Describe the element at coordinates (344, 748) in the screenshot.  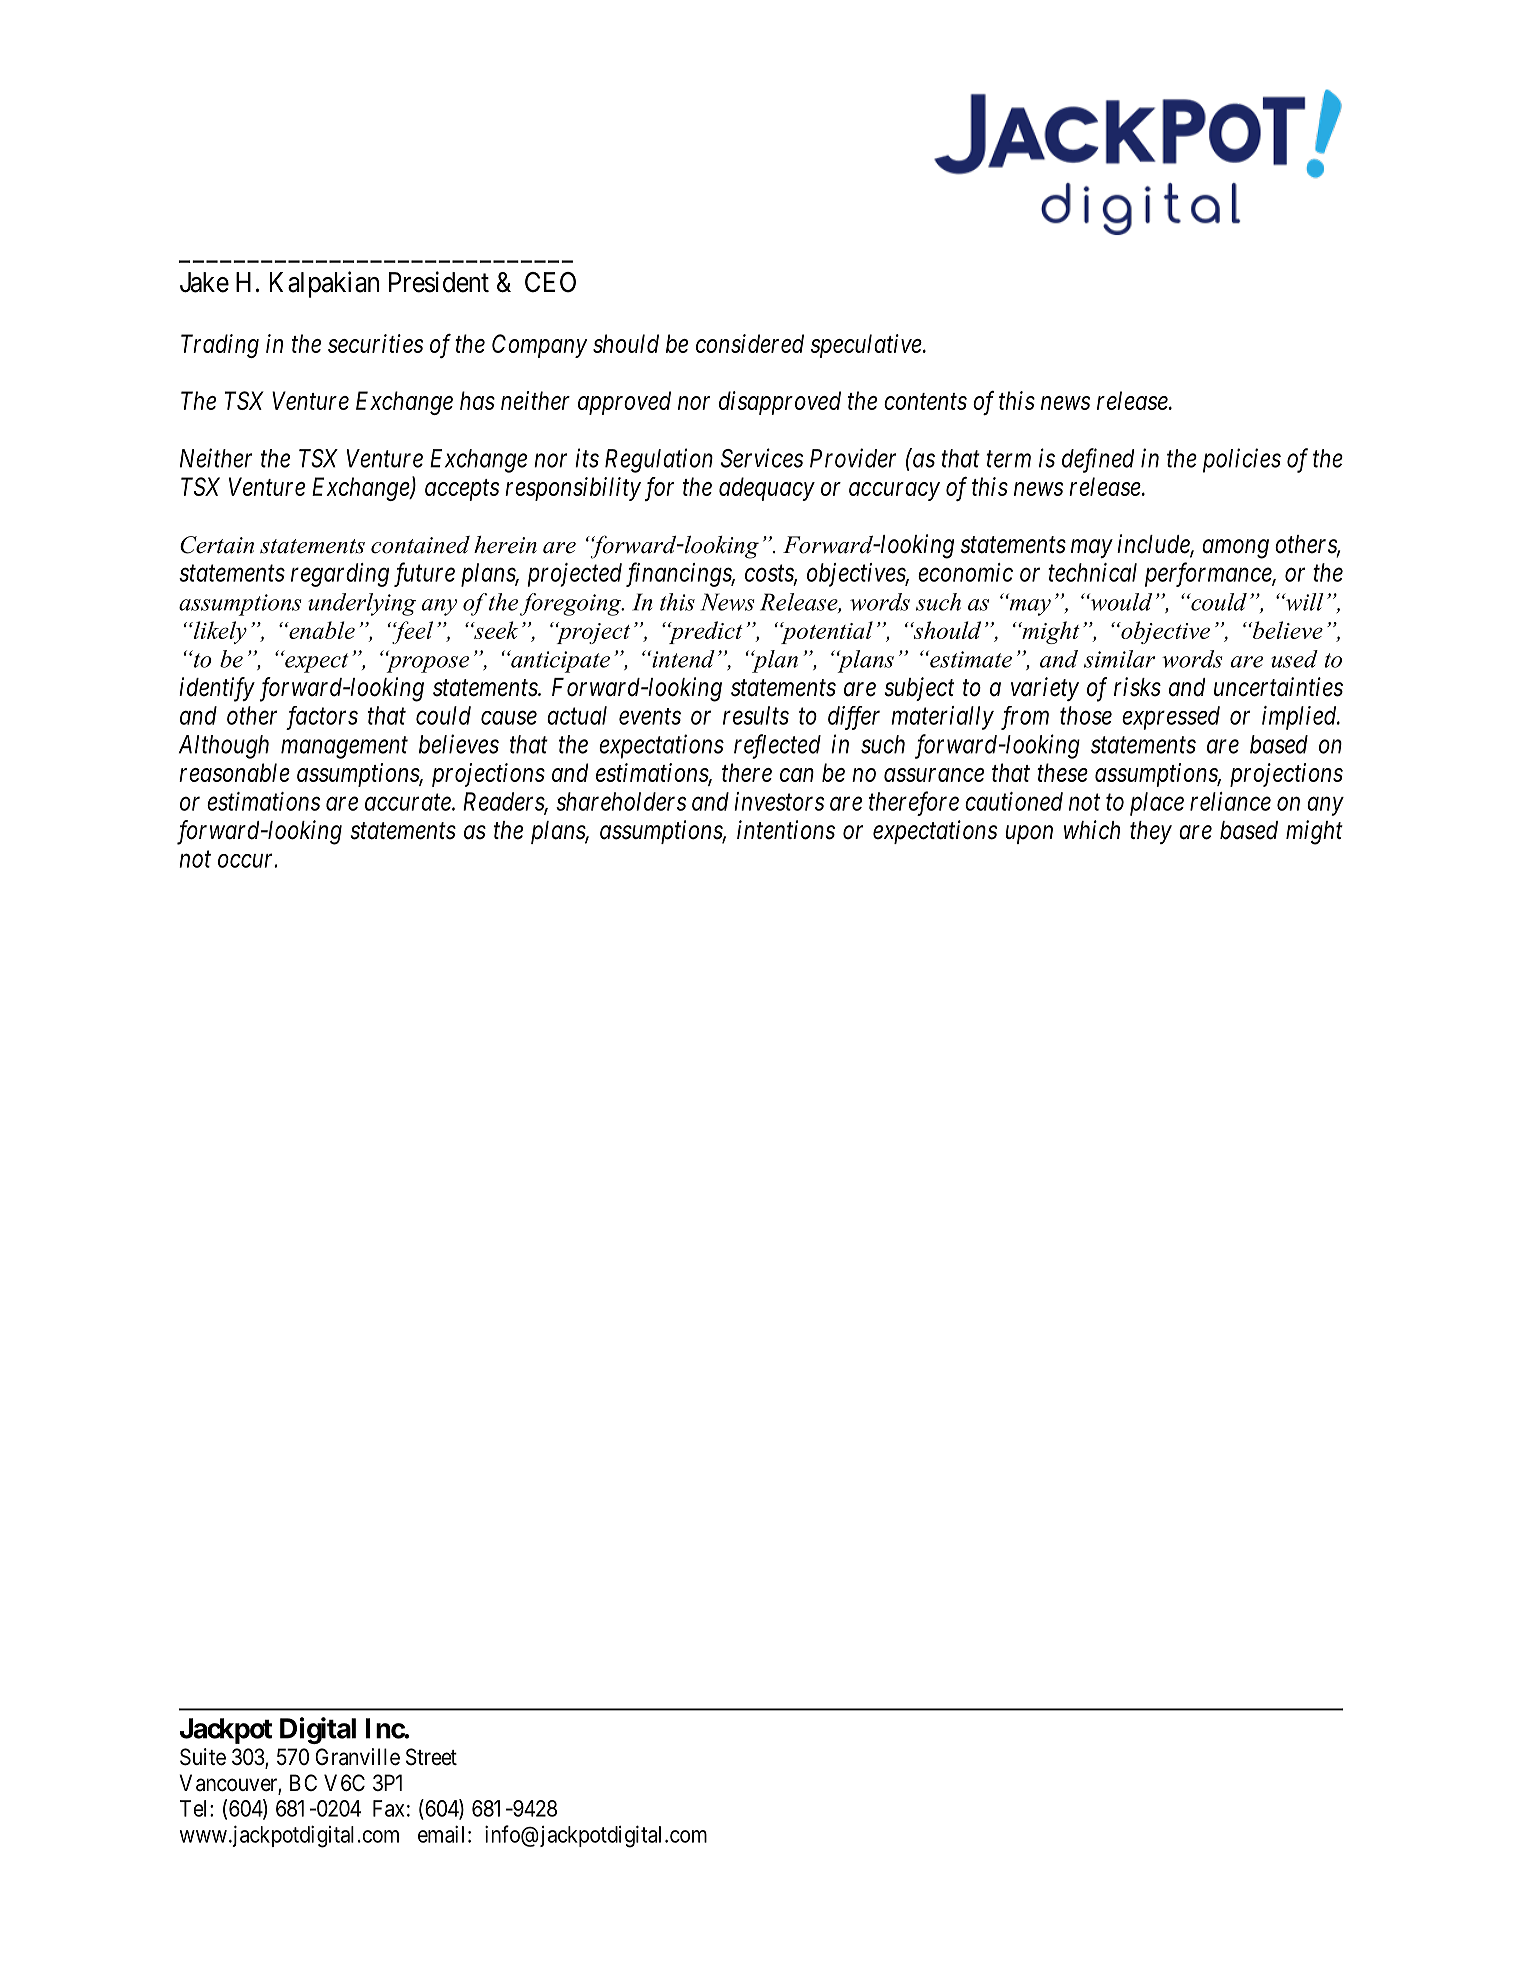
I see `management` at that location.
